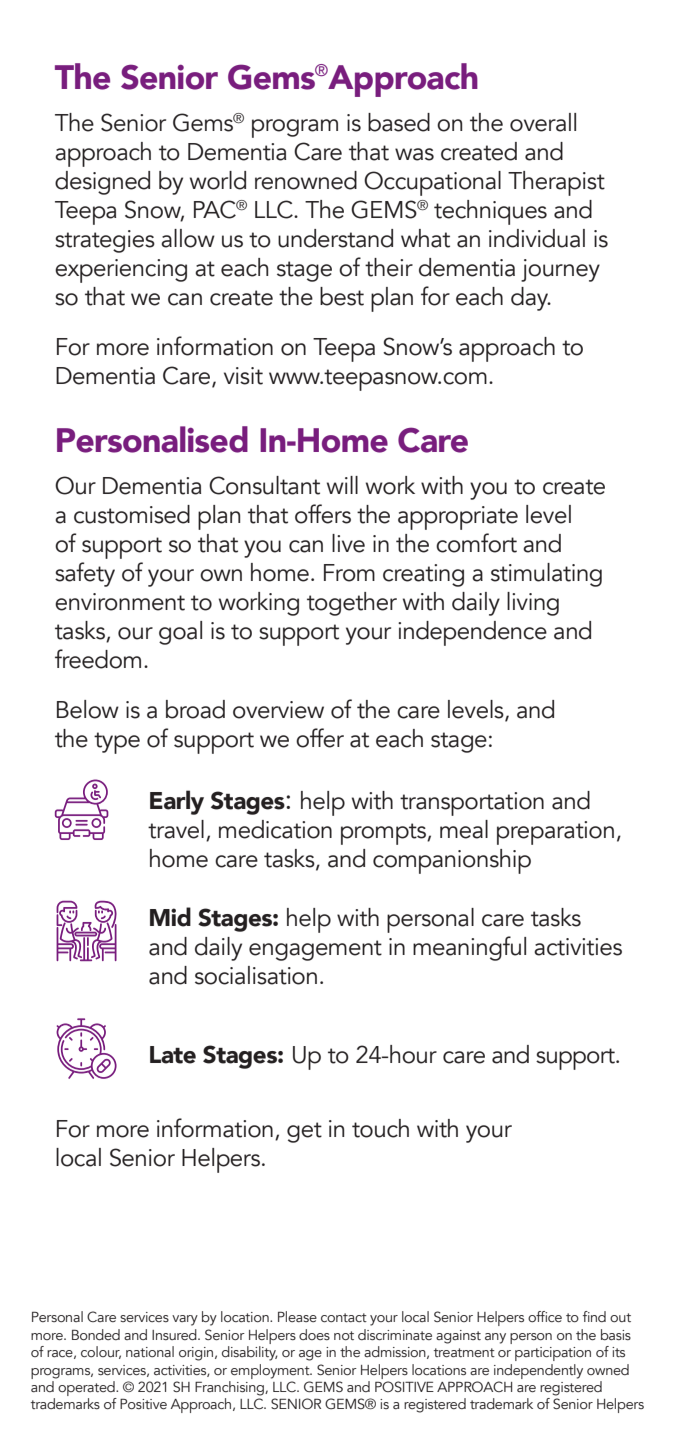 This screenshot has width=678, height=1438. What do you see at coordinates (150, 1351) in the screenshot?
I see `national` at bounding box center [150, 1351].
